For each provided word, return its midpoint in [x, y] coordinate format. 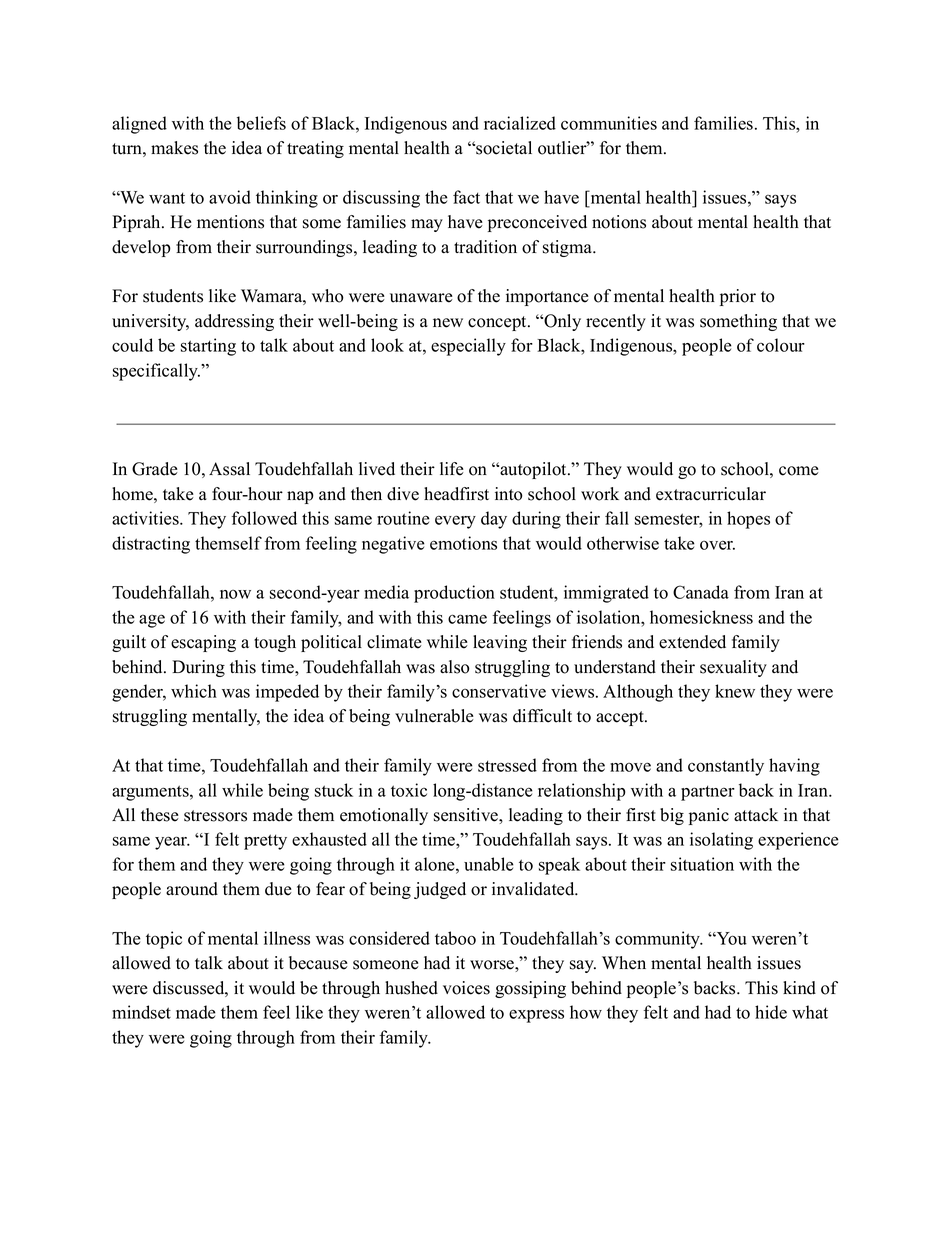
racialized [520, 123]
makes [174, 148]
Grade [155, 469]
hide [771, 1012]
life [452, 469]
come [799, 471]
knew [735, 691]
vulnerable [434, 716]
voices [466, 988]
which [194, 691]
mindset [141, 1012]
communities [609, 123]
